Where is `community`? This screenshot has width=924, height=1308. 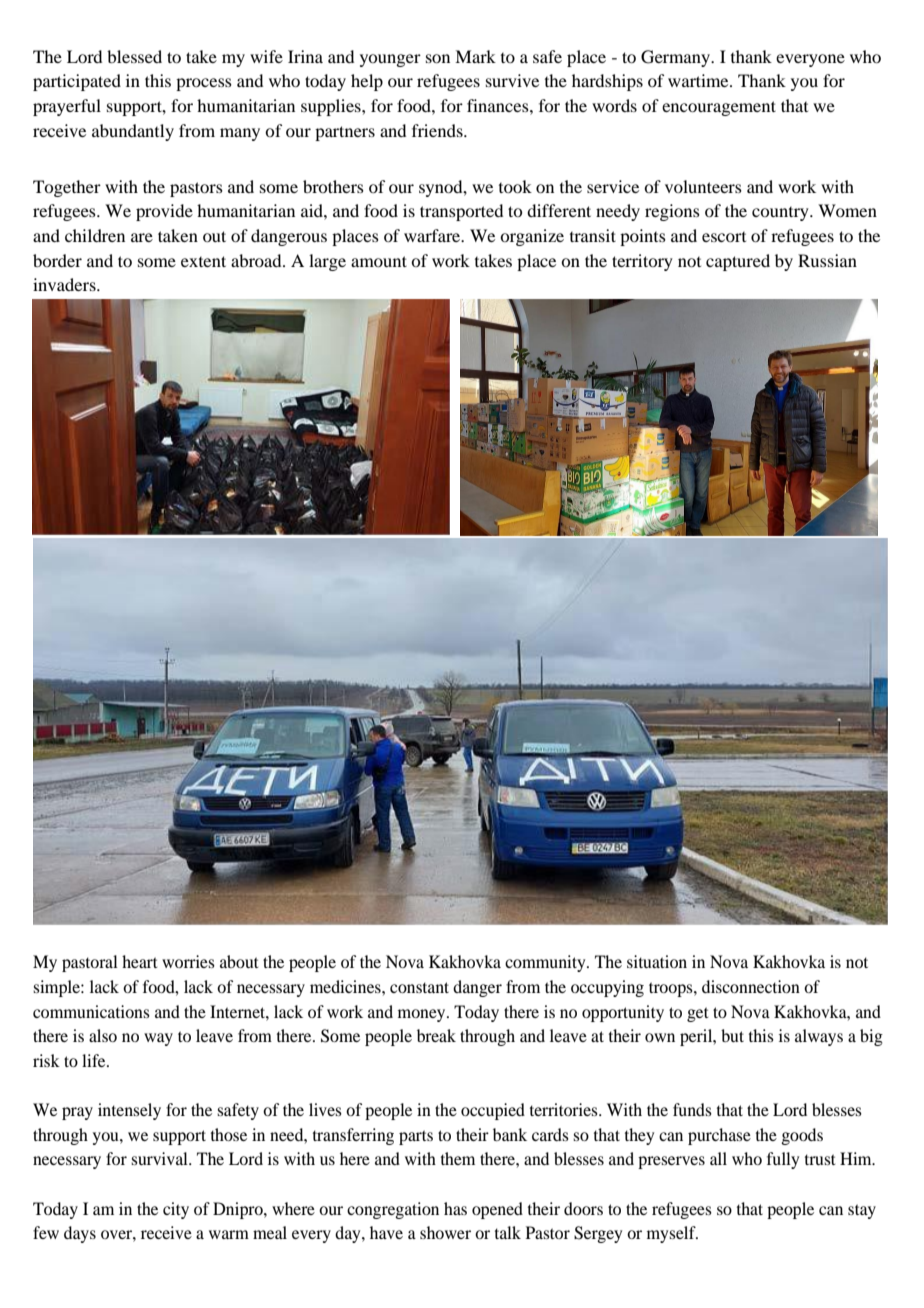 community is located at coordinates (546, 963).
